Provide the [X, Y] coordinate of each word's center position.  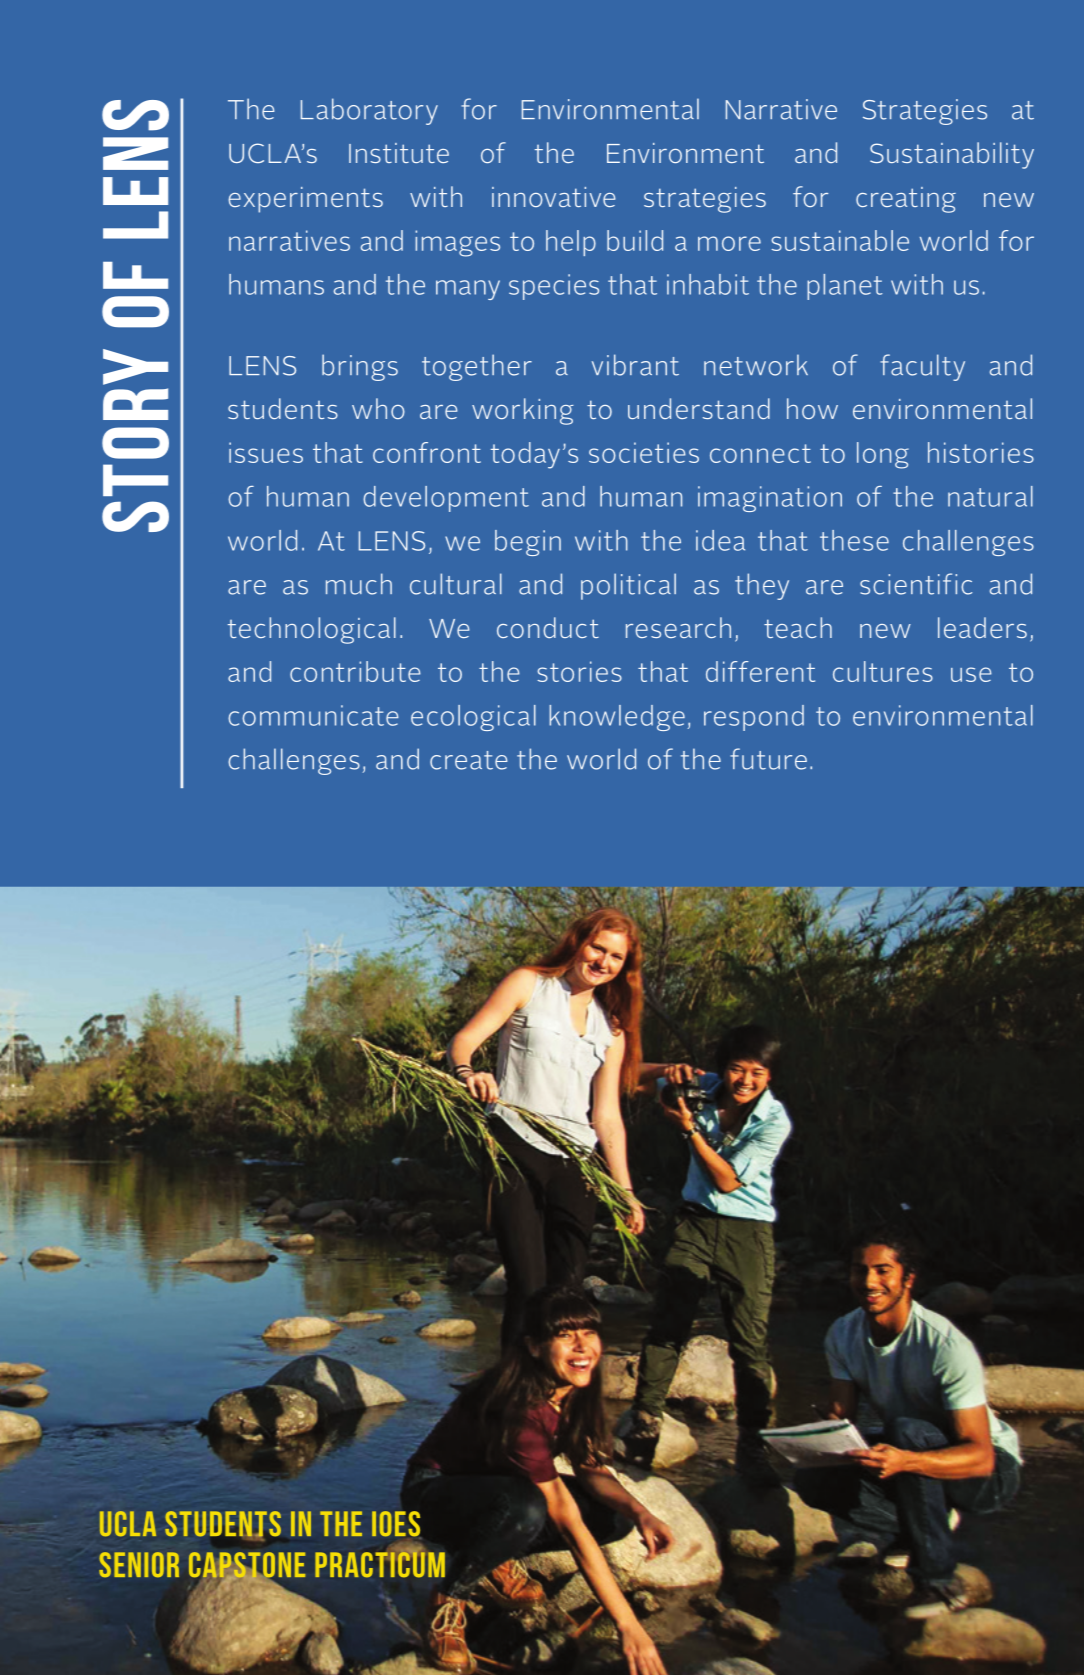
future [768, 759]
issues [266, 452]
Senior [139, 1564]
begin [528, 543]
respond [754, 718]
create [469, 760]
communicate [313, 715]
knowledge [617, 718]
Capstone [247, 1566]
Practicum [380, 1564]
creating [906, 200]
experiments [305, 200]
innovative [554, 197]
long [883, 455]
